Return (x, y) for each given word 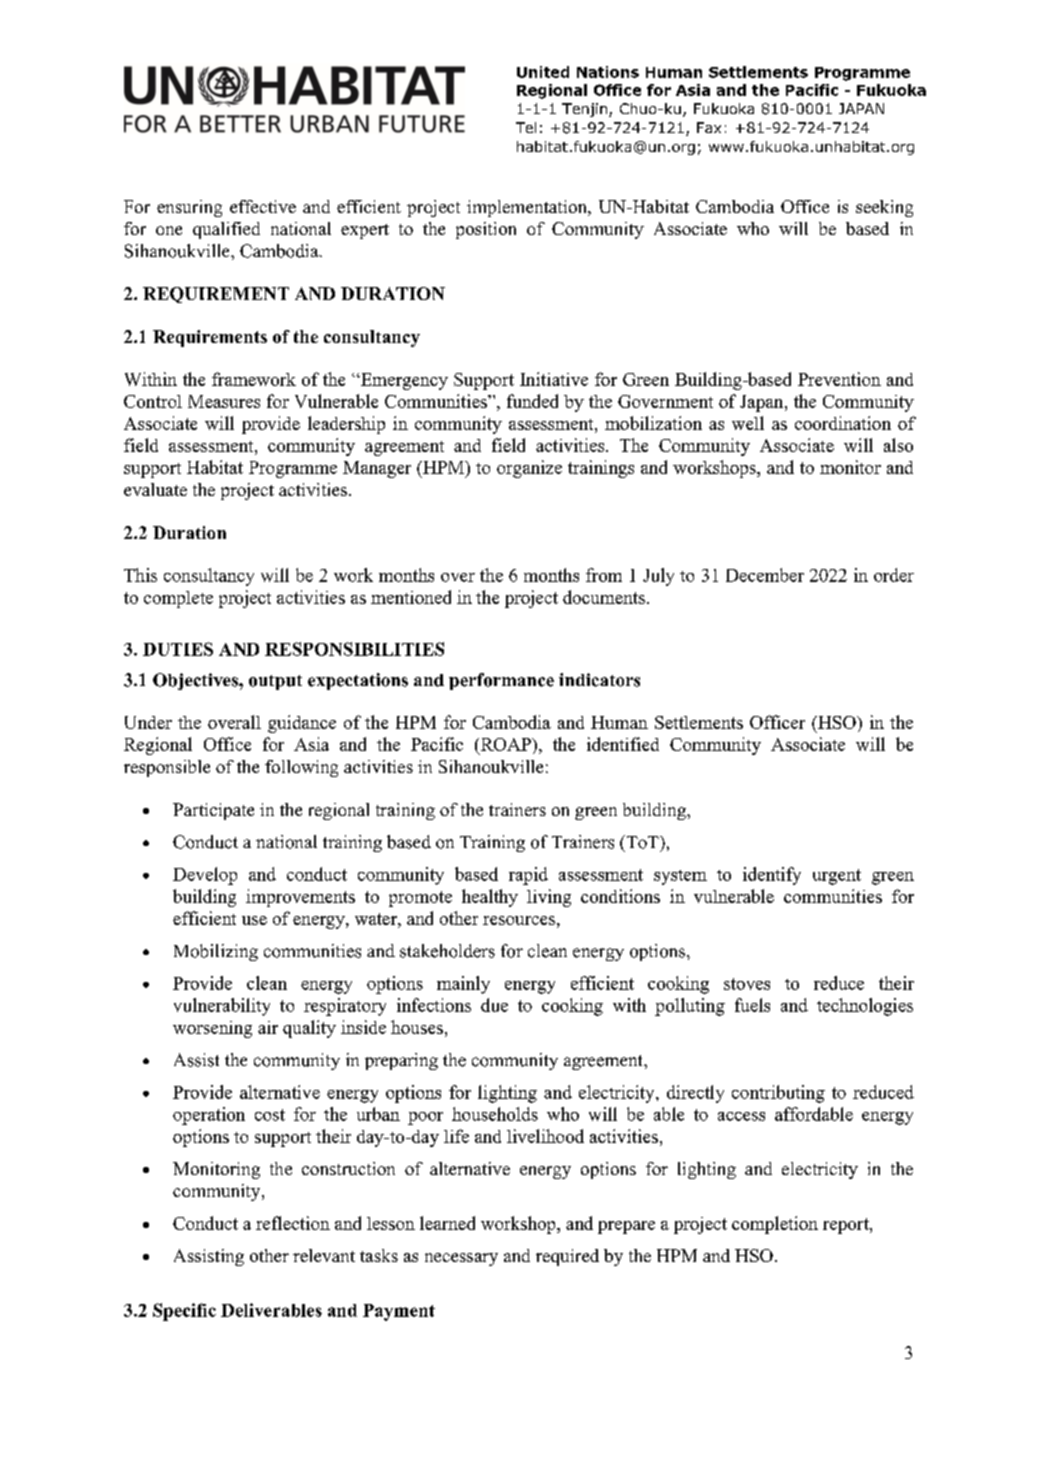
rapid (528, 876)
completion (775, 1225)
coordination (843, 423)
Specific (184, 1312)
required (567, 1257)
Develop (205, 876)
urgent (837, 877)
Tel (526, 127)
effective (263, 206)
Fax (709, 127)
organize (529, 469)
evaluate (155, 489)
